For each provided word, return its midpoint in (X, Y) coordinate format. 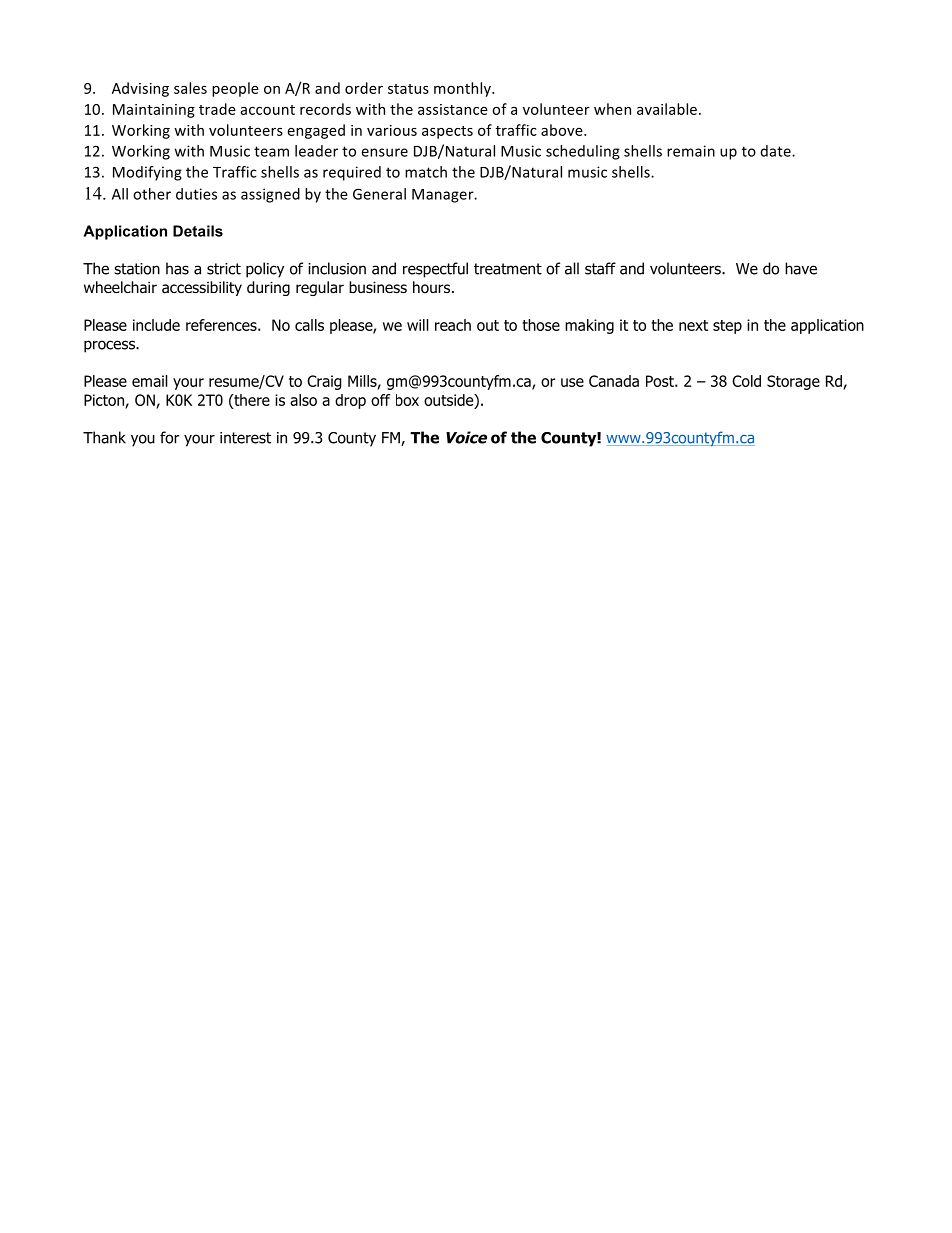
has (177, 268)
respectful (435, 270)
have (801, 268)
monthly (463, 89)
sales (190, 88)
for (169, 437)
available (667, 109)
